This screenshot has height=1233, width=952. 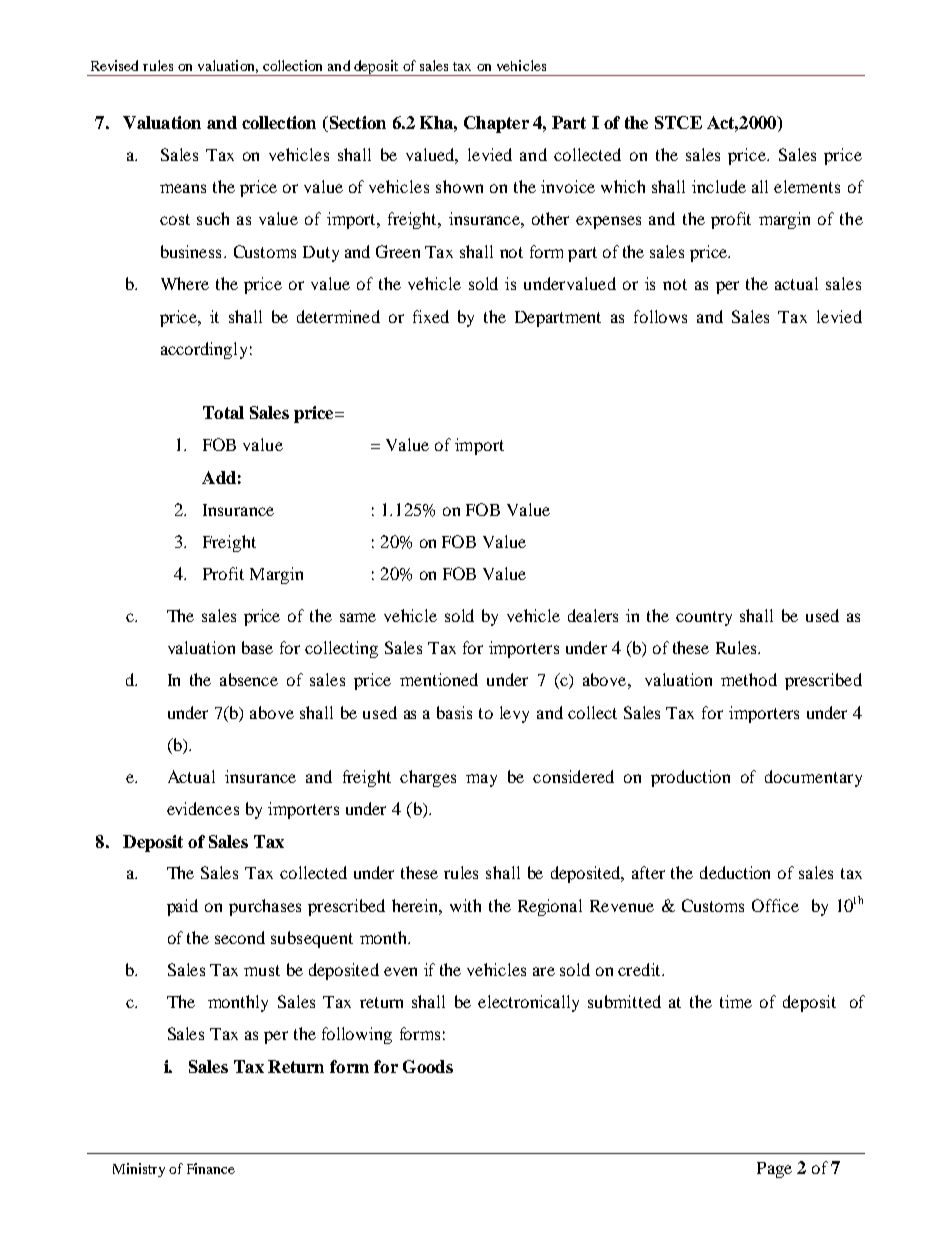 What do you see at coordinates (182, 907) in the screenshot?
I see `paid` at bounding box center [182, 907].
